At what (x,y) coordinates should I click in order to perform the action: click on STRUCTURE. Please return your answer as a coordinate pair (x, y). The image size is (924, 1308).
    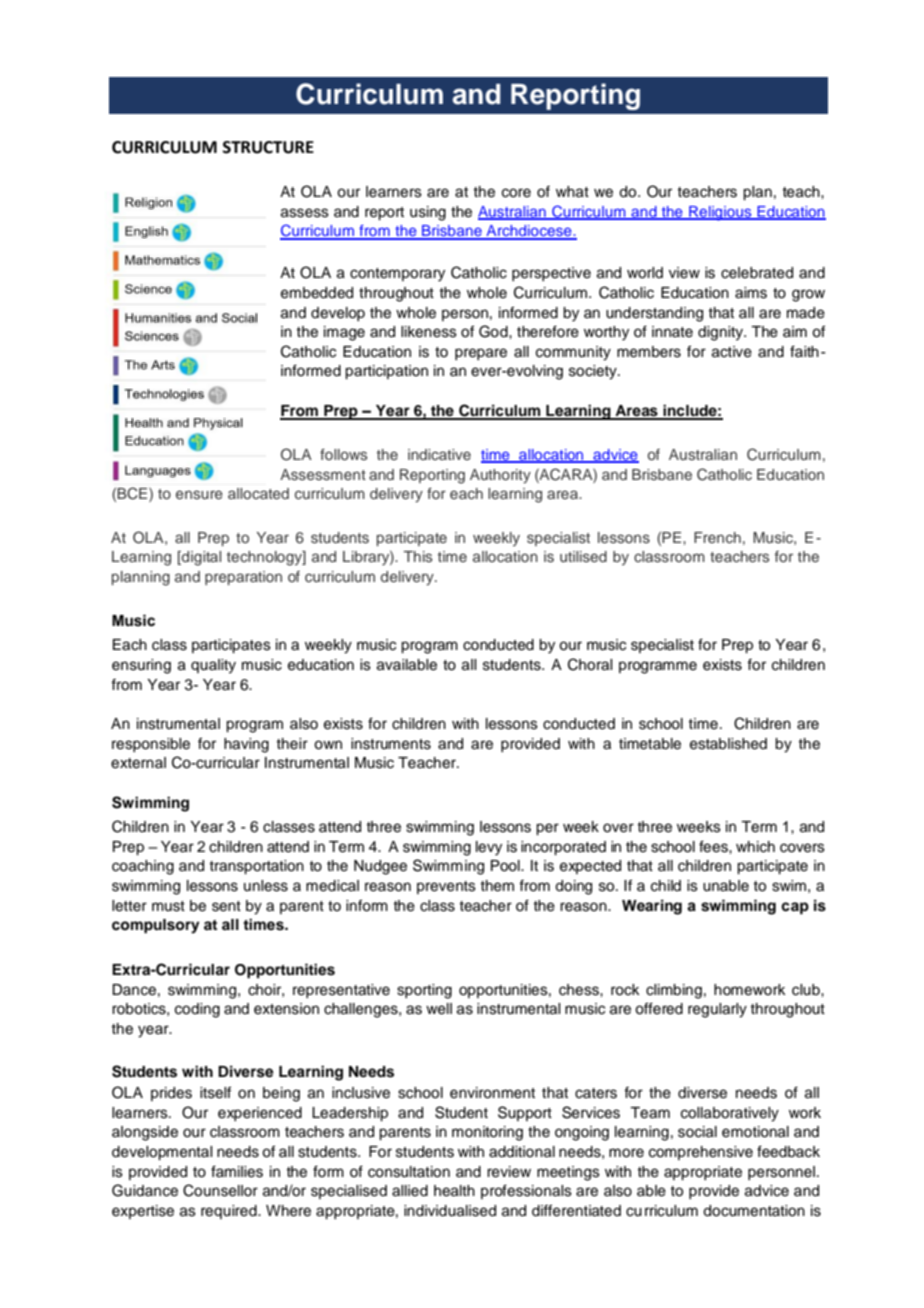
    Looking at the image, I should click on (268, 147).
